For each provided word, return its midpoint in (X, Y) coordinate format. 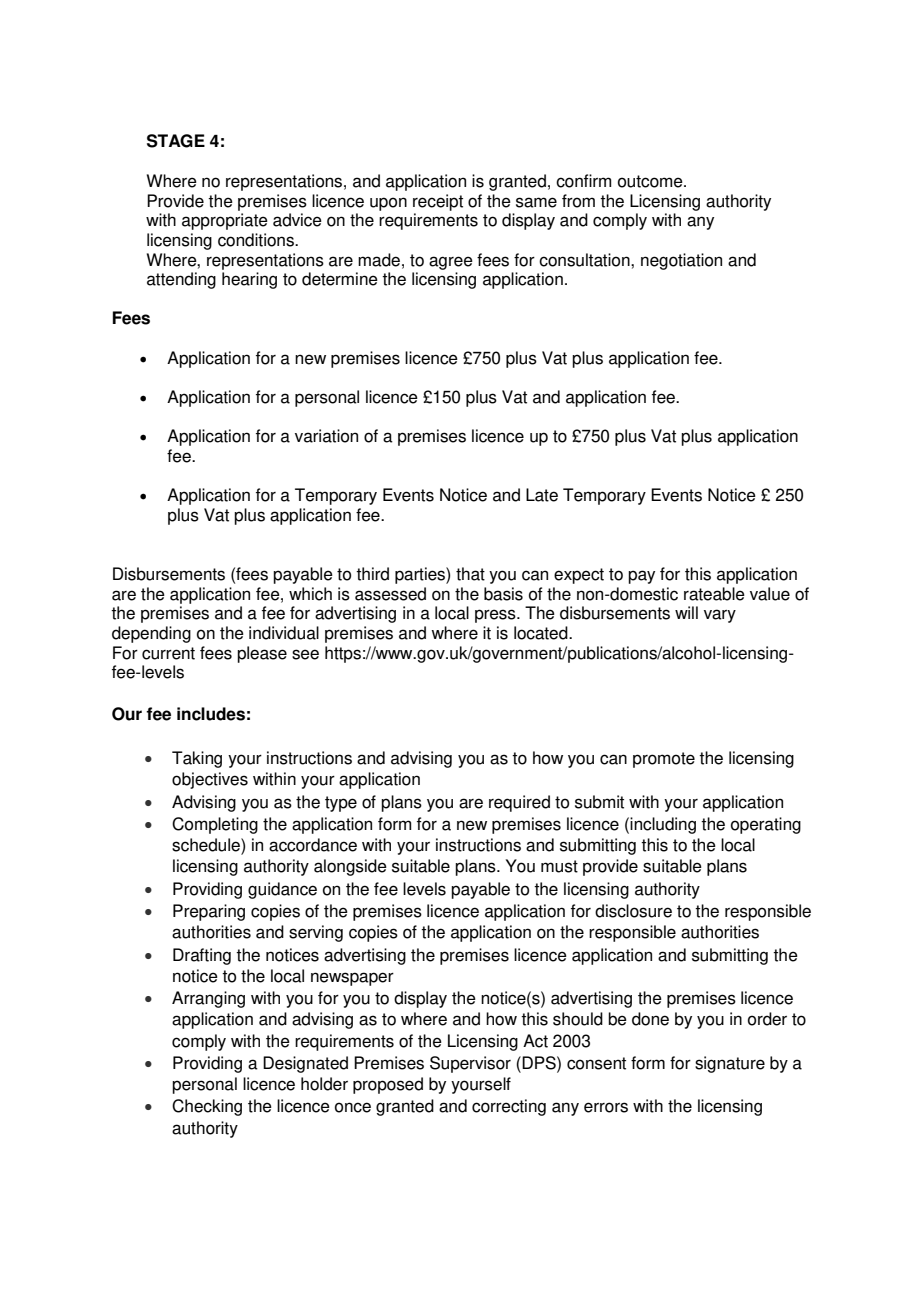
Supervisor (470, 1064)
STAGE (176, 141)
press (496, 616)
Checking (207, 1107)
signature (730, 1064)
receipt (438, 202)
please (262, 654)
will (686, 612)
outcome (651, 181)
